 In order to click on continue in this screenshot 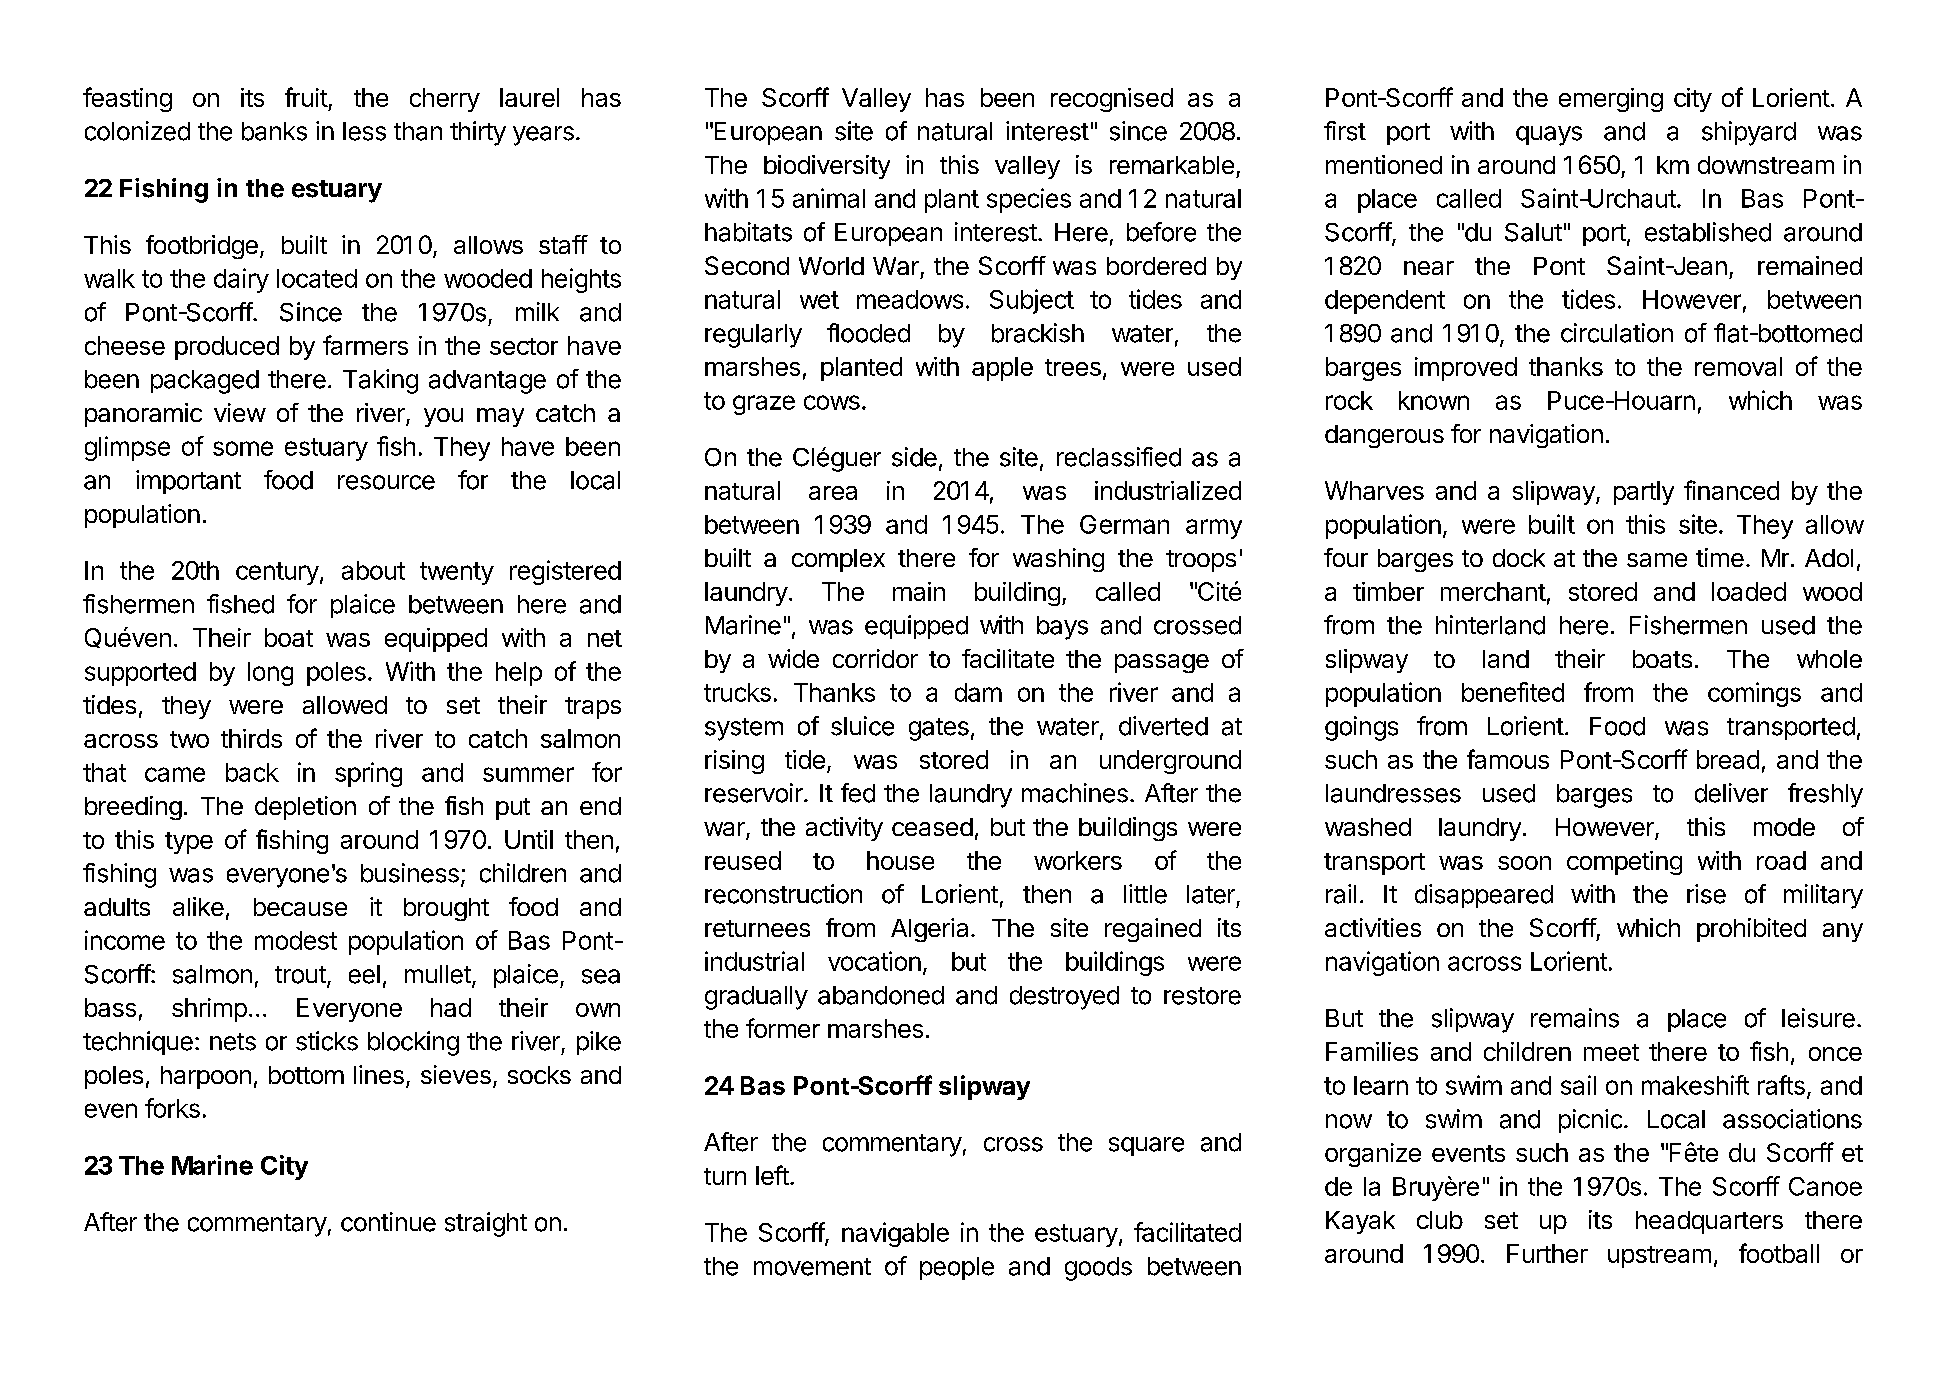, I will do `click(388, 1222)`.
